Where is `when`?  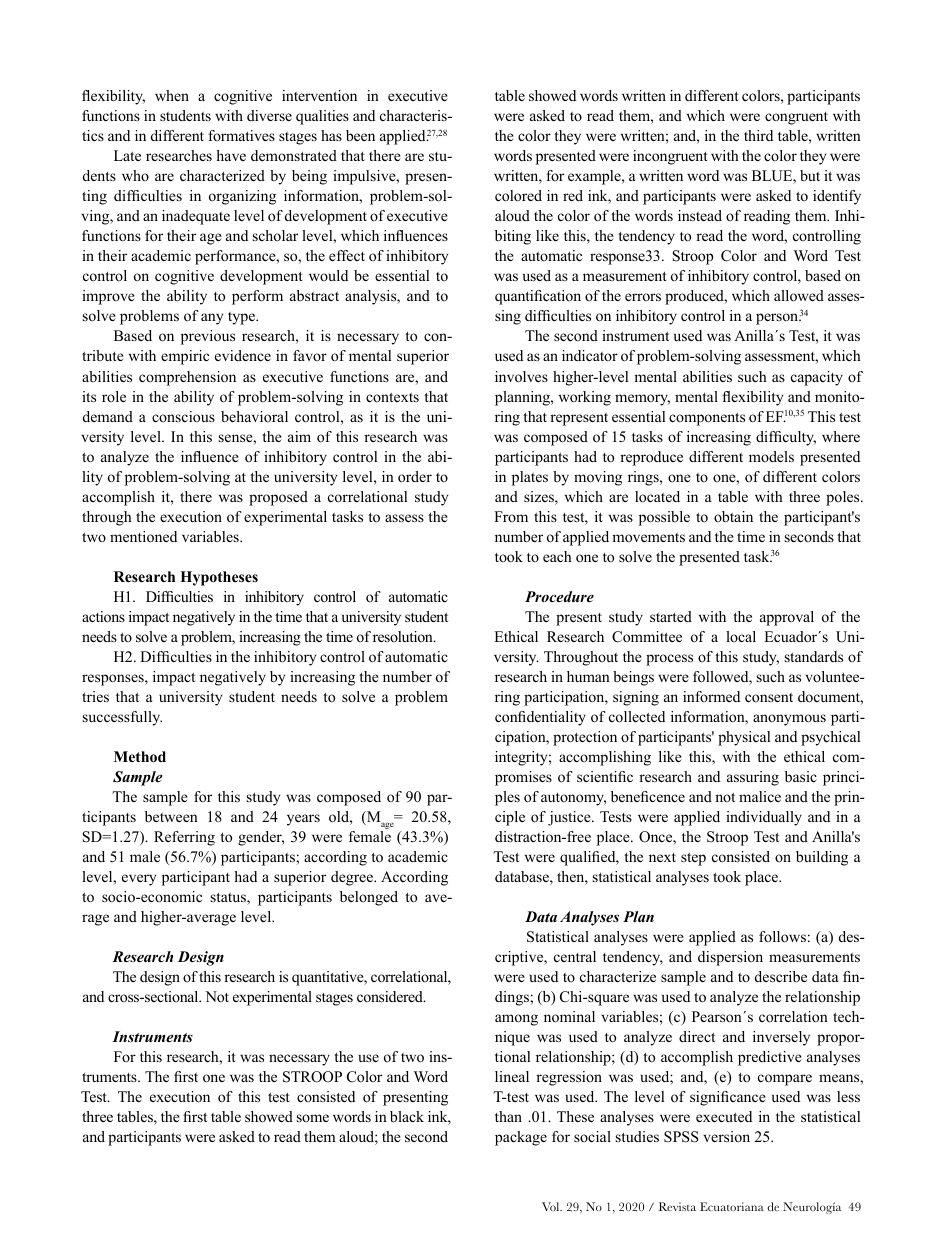 when is located at coordinates (172, 95).
